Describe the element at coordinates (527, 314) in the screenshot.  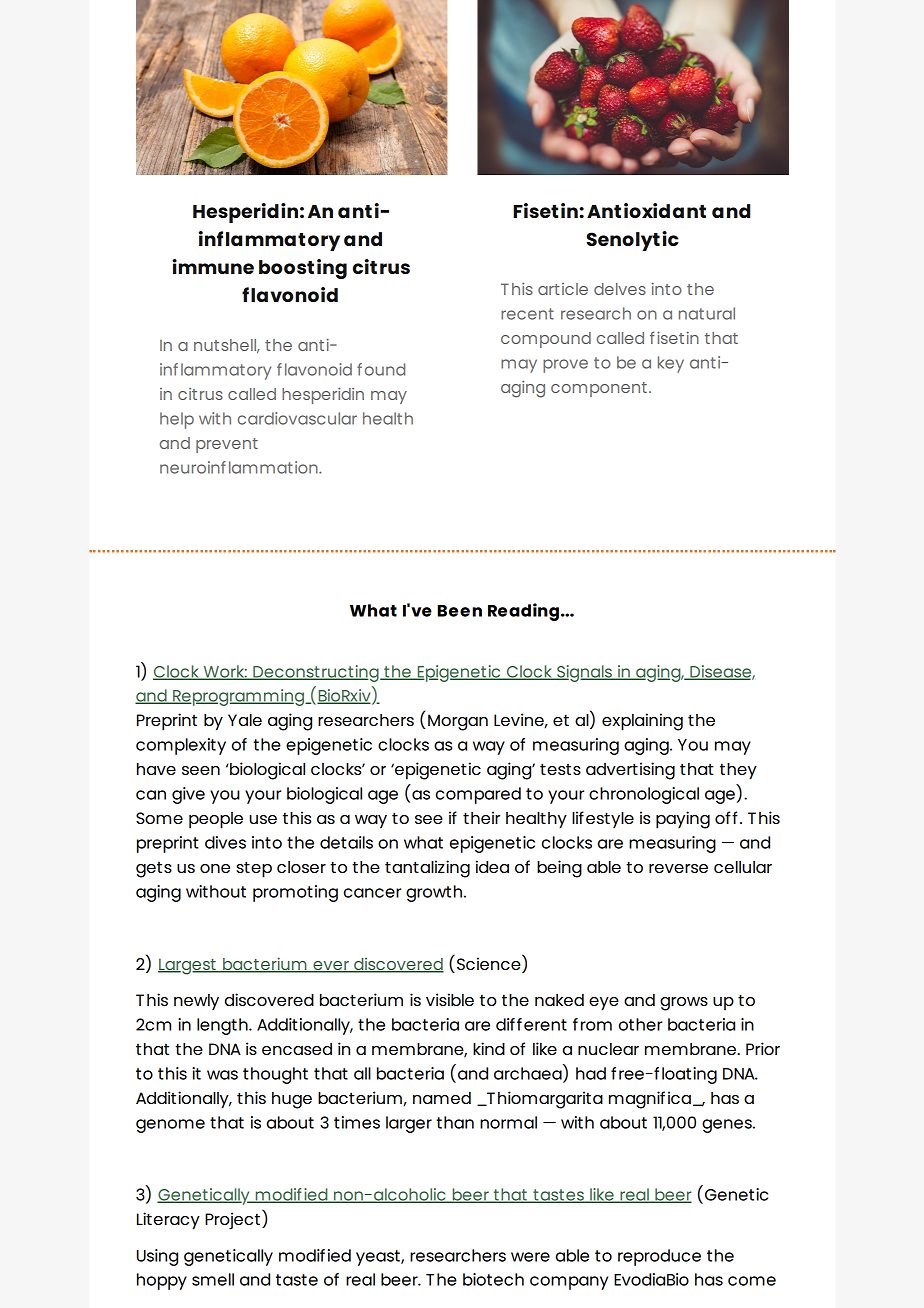
I see `recent` at that location.
